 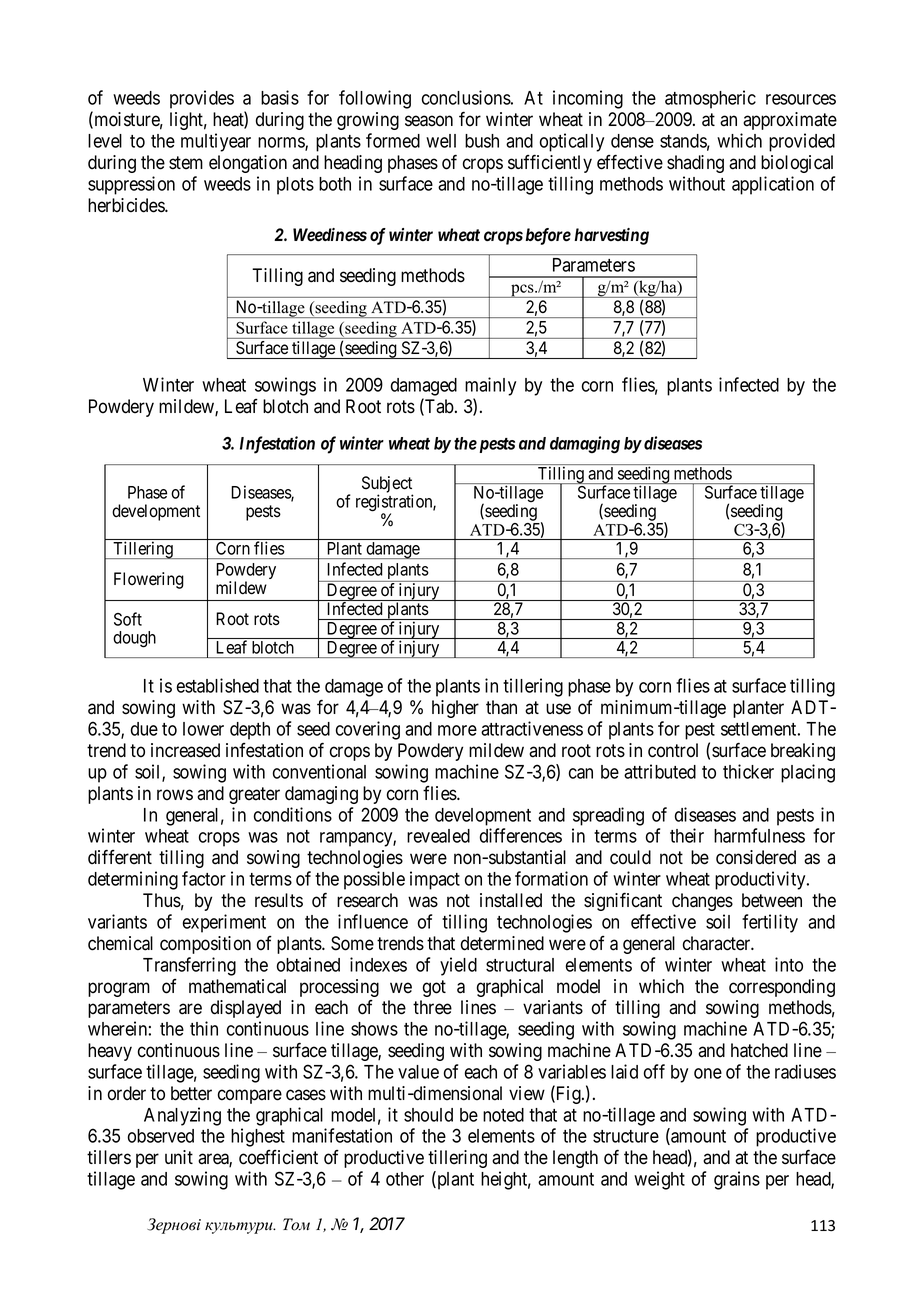 What do you see at coordinates (134, 639) in the screenshot?
I see `dough` at bounding box center [134, 639].
